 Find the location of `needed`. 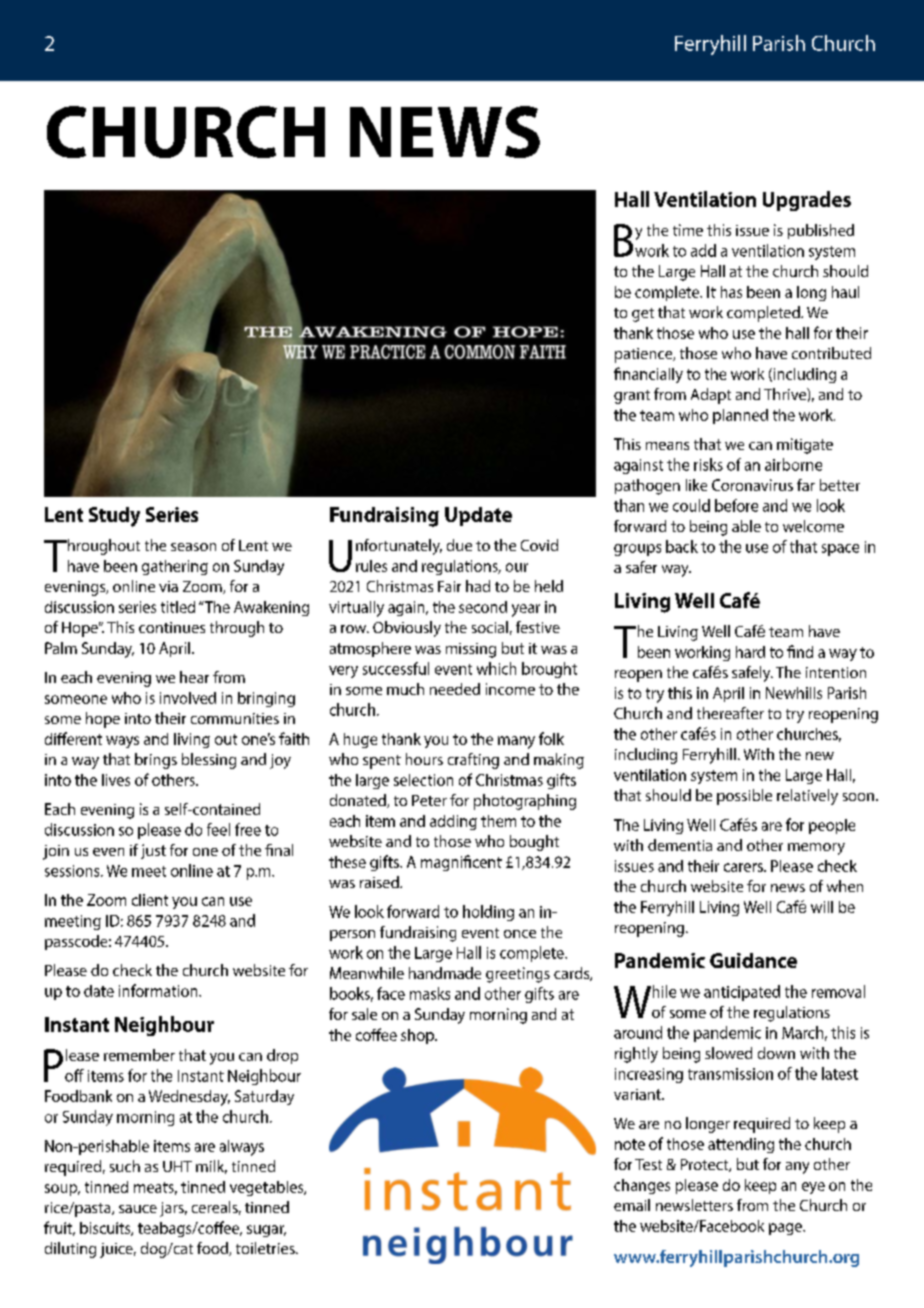

needed is located at coordinates (455, 689).
